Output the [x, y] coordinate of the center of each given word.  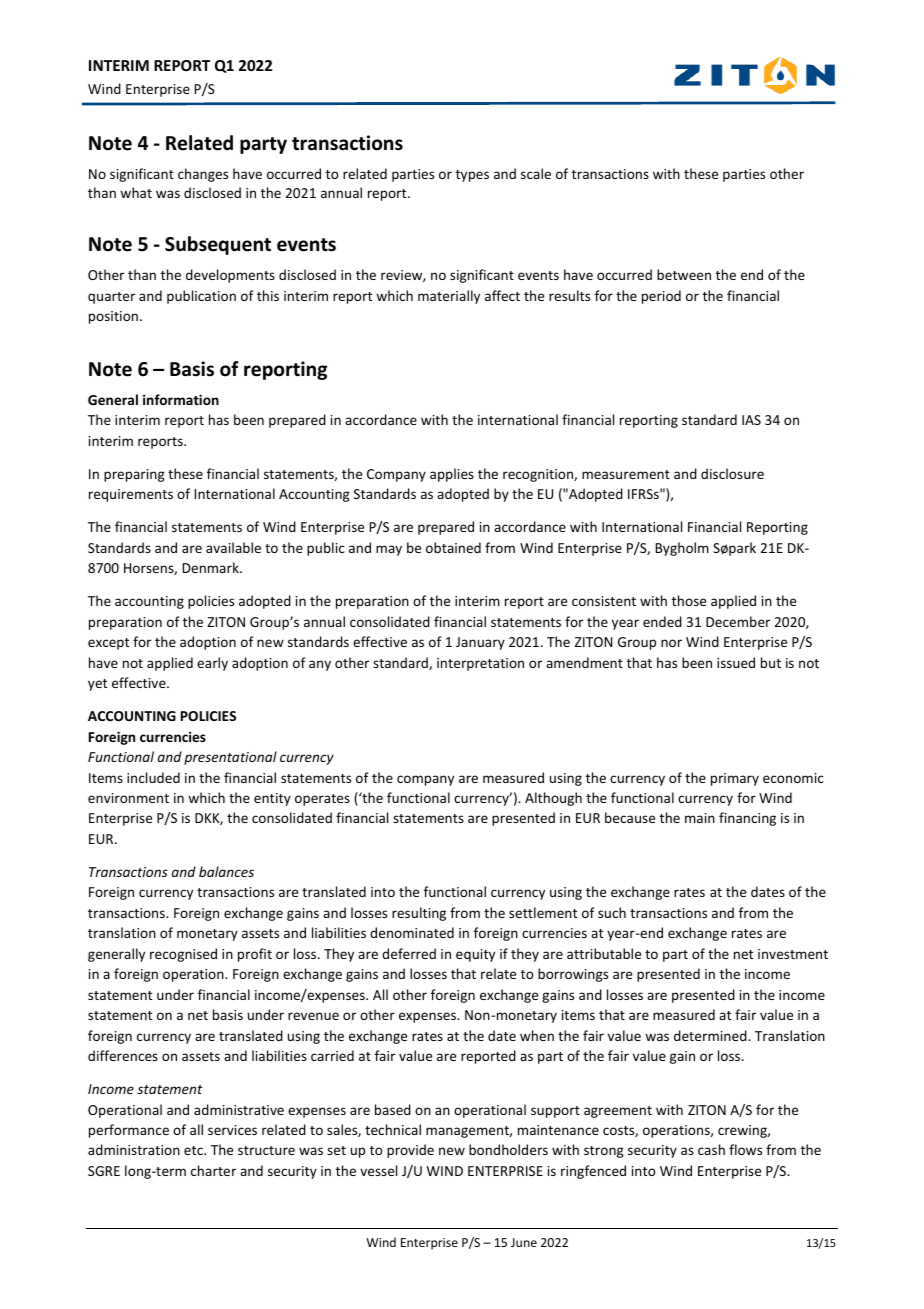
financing [747, 819]
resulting [419, 914]
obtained [453, 547]
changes [203, 175]
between [684, 274]
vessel [378, 1170]
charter [213, 1170]
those [689, 600]
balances [226, 871]
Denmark [212, 567]
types [472, 176]
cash [711, 1149]
